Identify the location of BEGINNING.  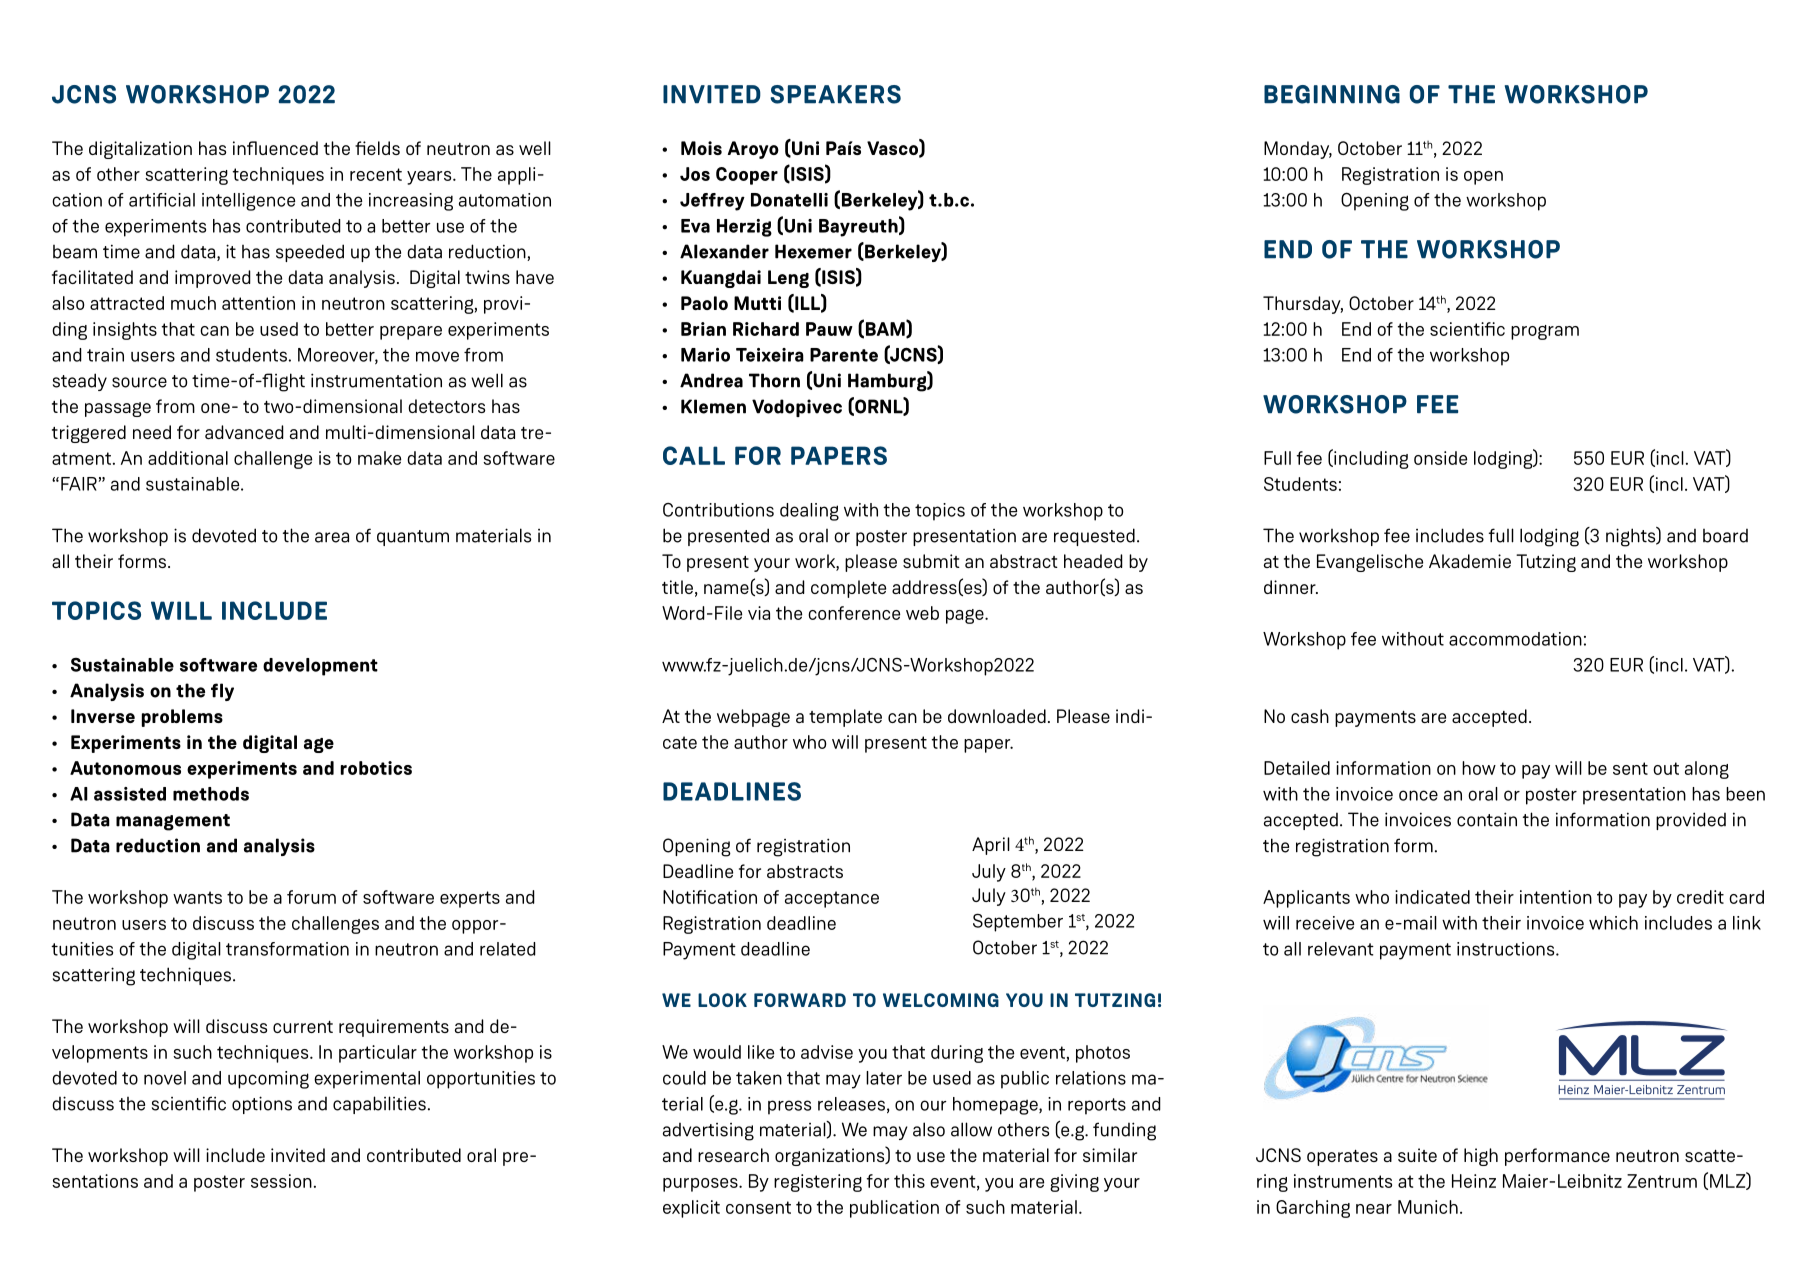
(1332, 94).
